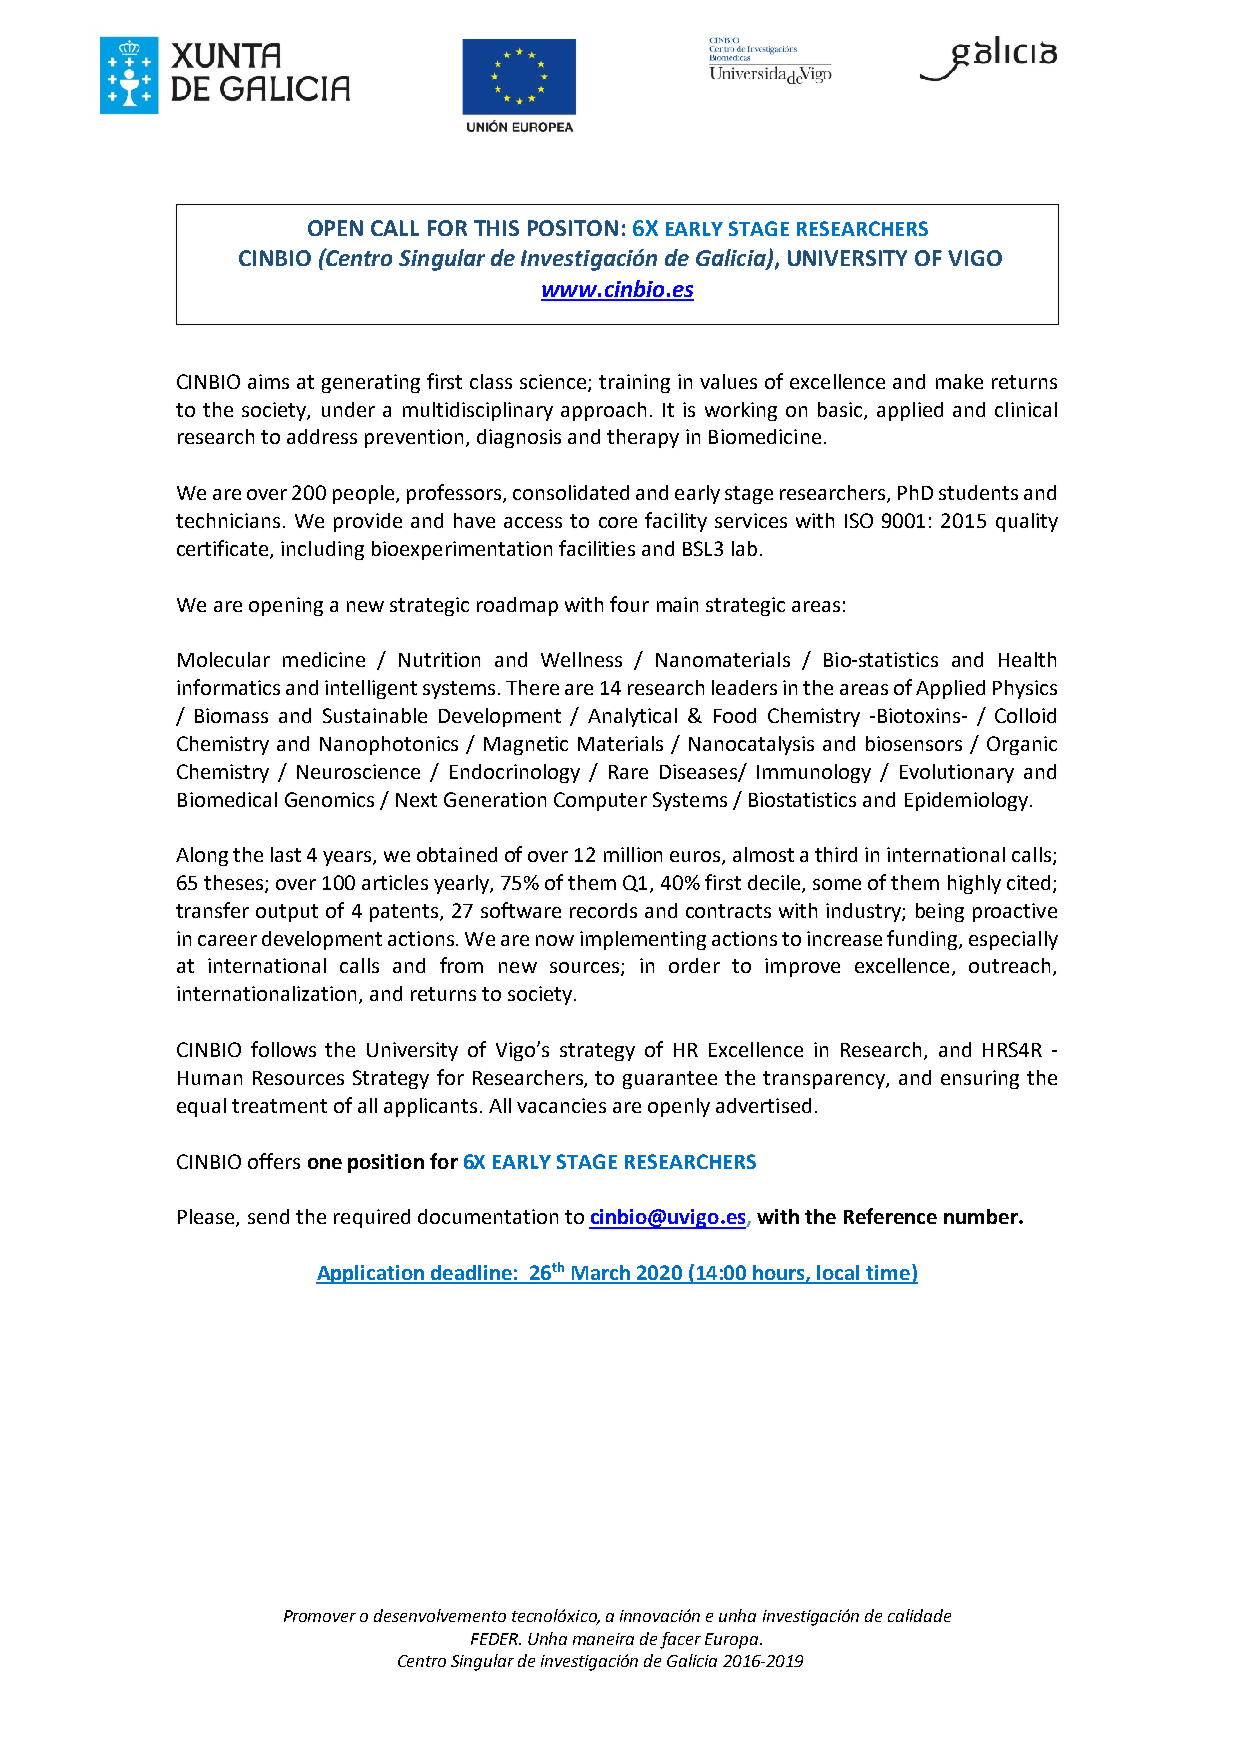 The height and width of the screenshot is (1746, 1234). What do you see at coordinates (496, 1639) in the screenshot?
I see `FEDER` at bounding box center [496, 1639].
